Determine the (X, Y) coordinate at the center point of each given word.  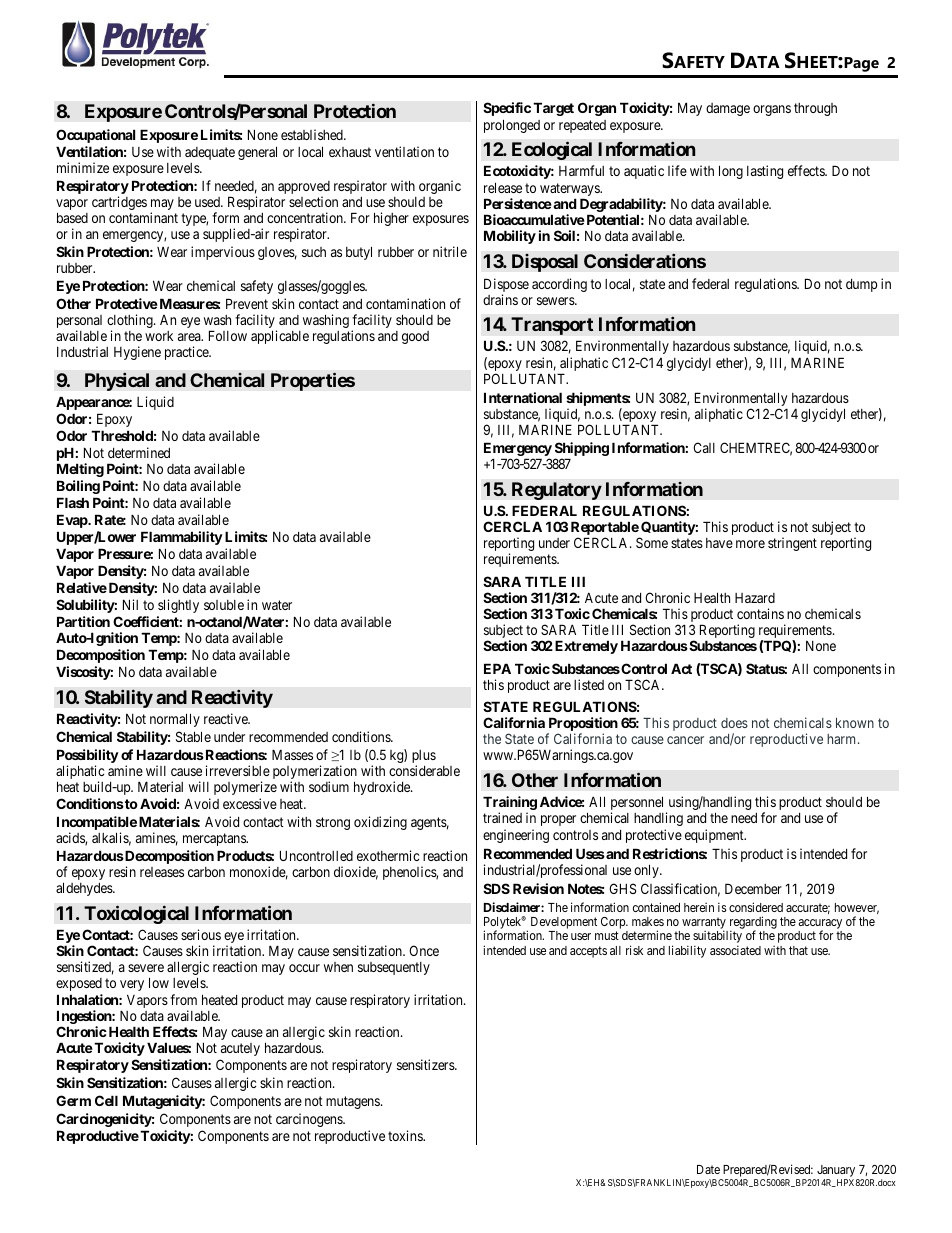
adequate (210, 153)
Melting (80, 470)
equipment (715, 836)
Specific (507, 109)
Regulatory (557, 491)
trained (502, 817)
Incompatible (97, 824)
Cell (106, 1100)
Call (704, 447)
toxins (406, 1135)
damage (728, 109)
